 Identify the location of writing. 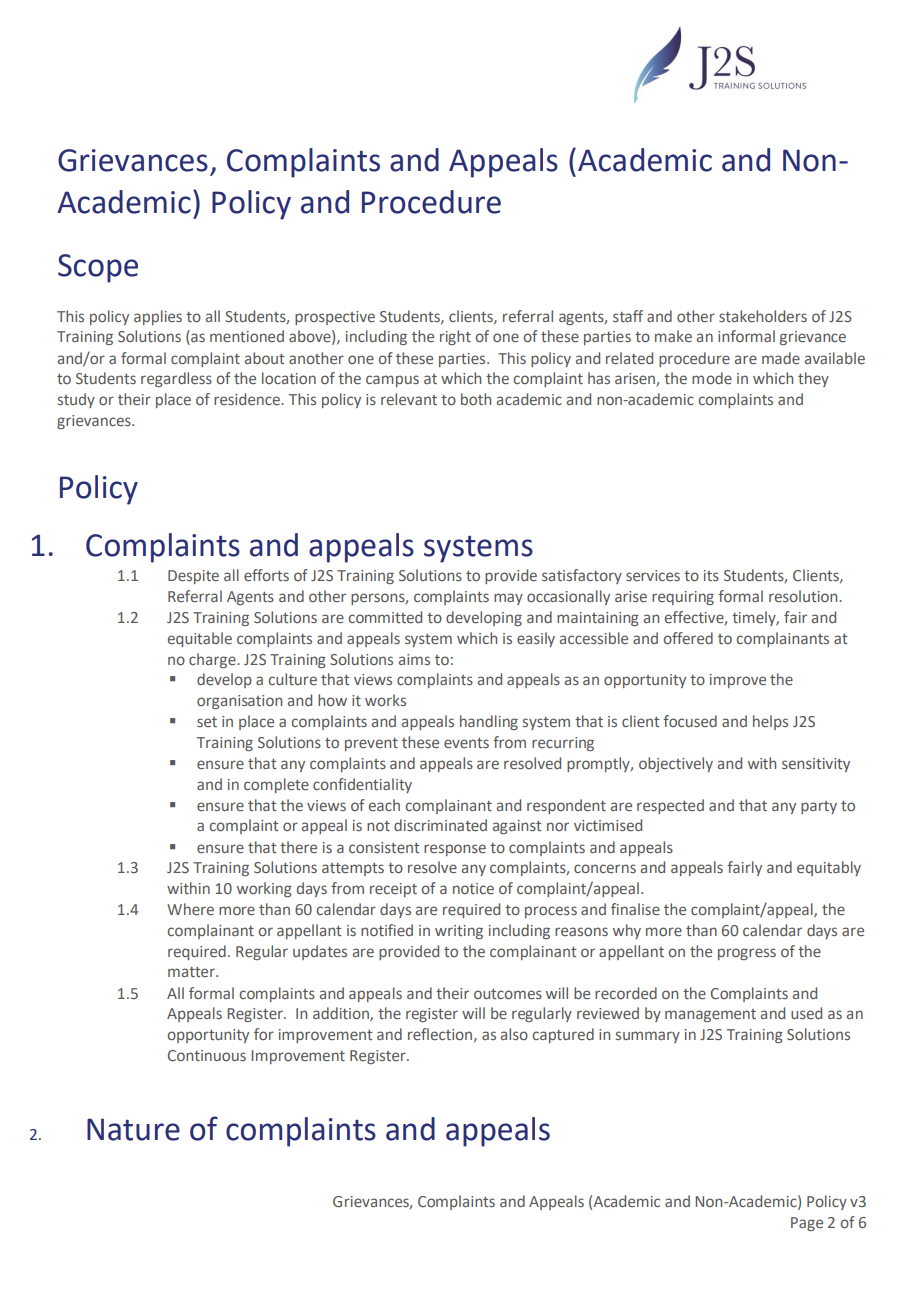
(459, 932).
